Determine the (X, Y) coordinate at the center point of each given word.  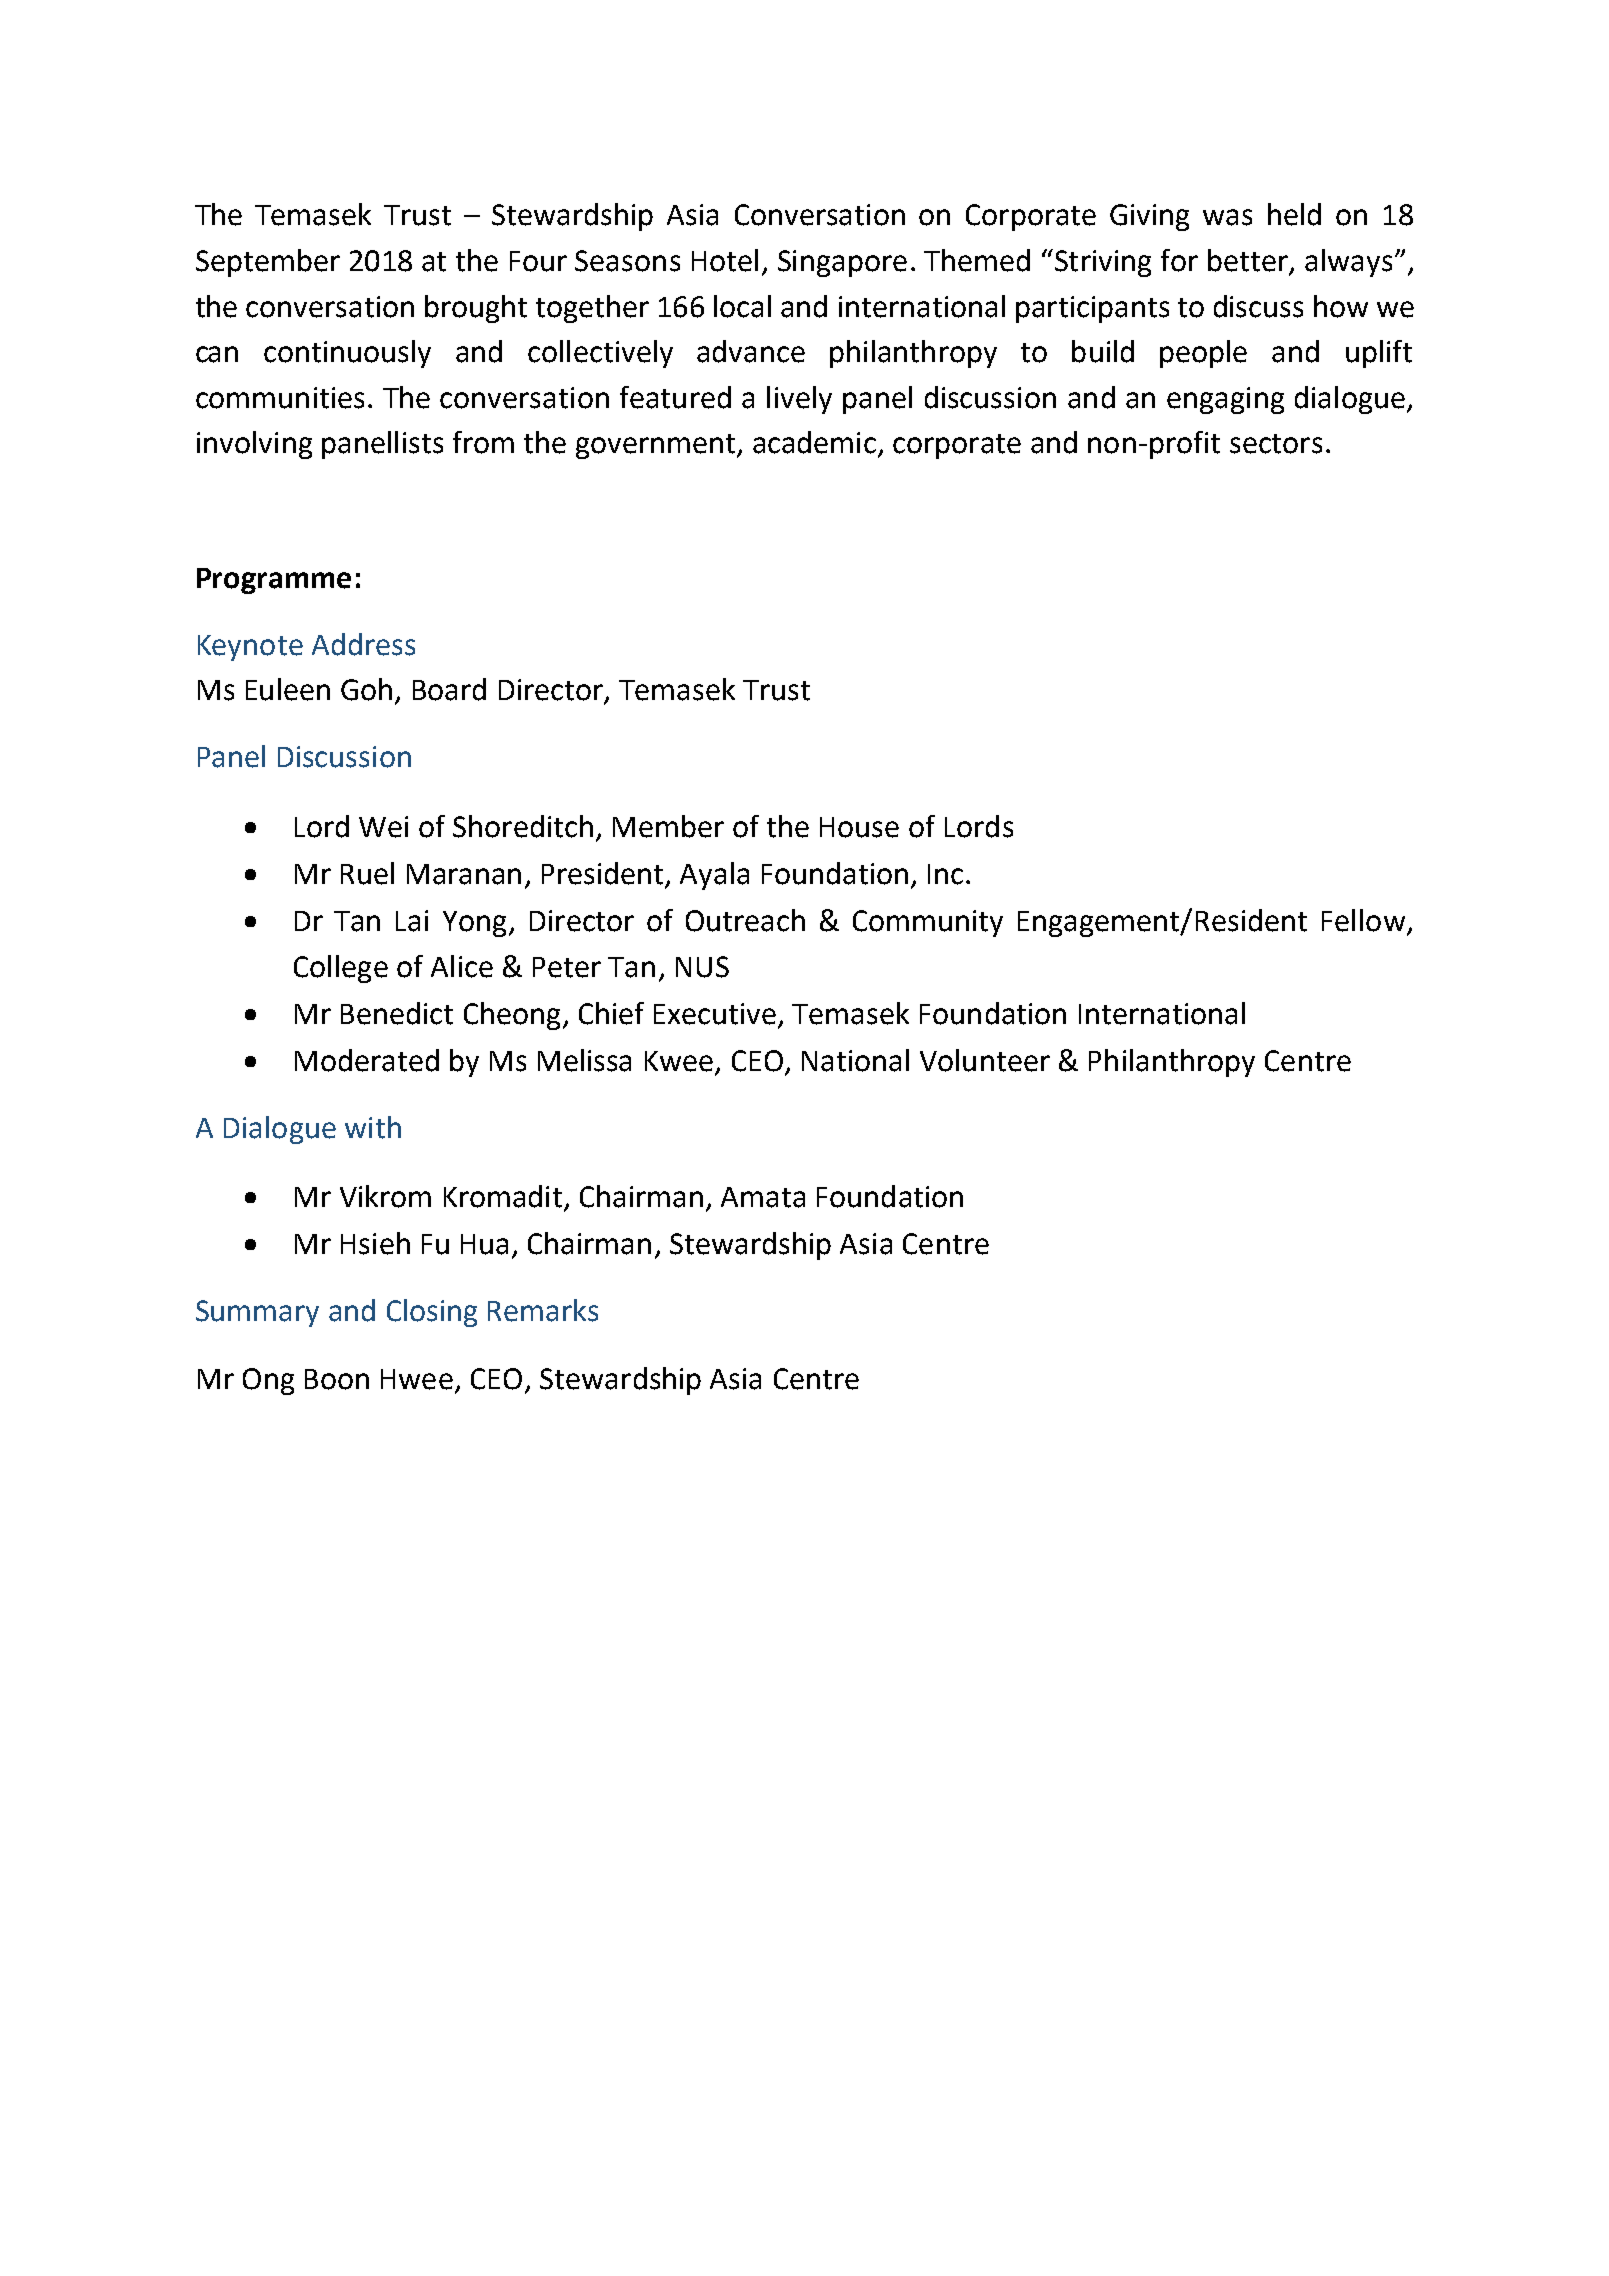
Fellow (1363, 920)
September (268, 263)
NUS (702, 967)
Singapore (842, 263)
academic (814, 442)
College (341, 969)
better (1249, 261)
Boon (337, 1379)
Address (363, 644)
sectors (1276, 444)
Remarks (543, 1310)
